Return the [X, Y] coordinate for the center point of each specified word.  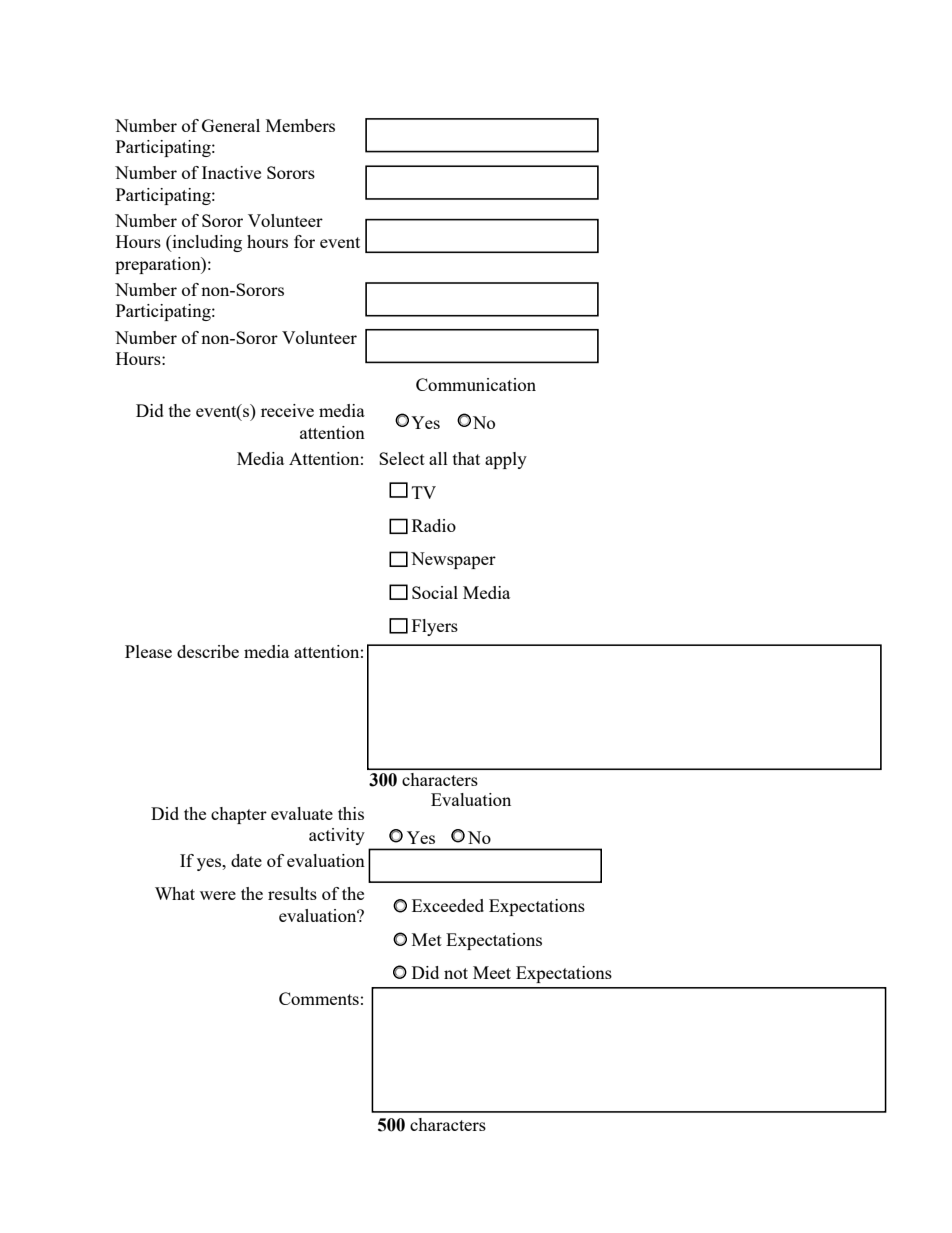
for [304, 241]
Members [300, 125]
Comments [319, 998]
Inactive [231, 172]
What [175, 893]
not [456, 973]
